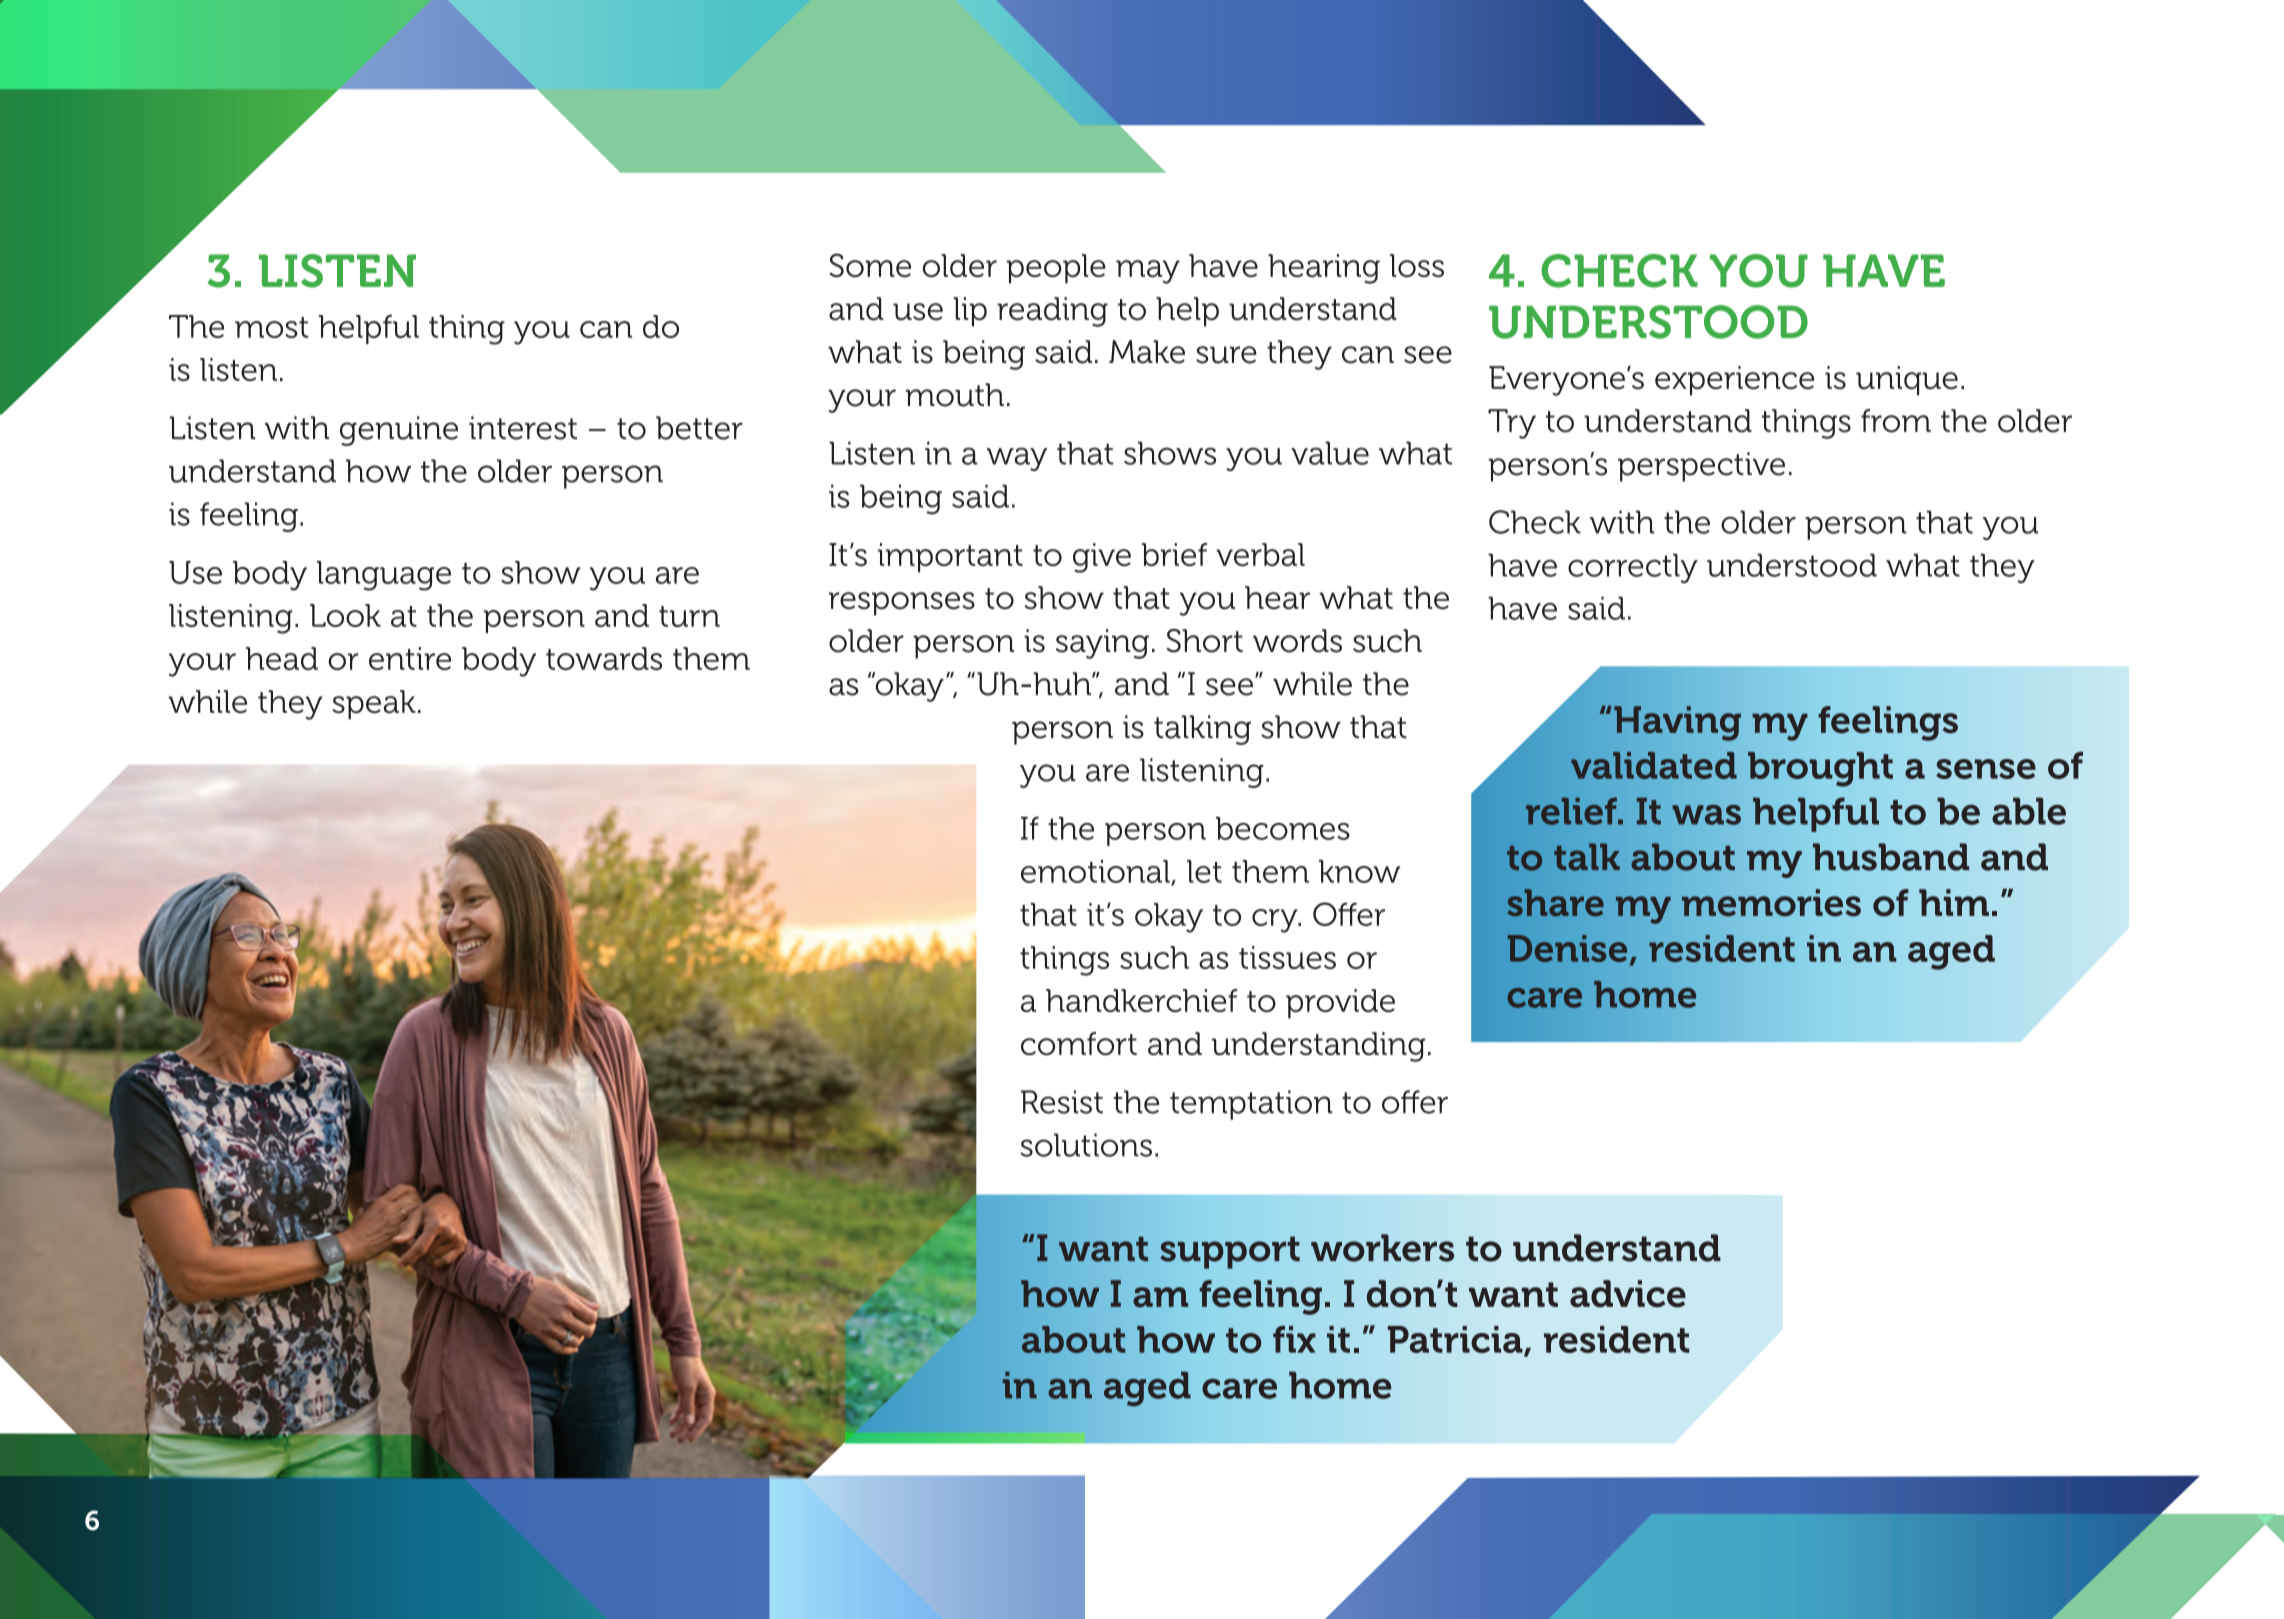  What do you see at coordinates (1148, 272) in the image?
I see `may` at bounding box center [1148, 272].
